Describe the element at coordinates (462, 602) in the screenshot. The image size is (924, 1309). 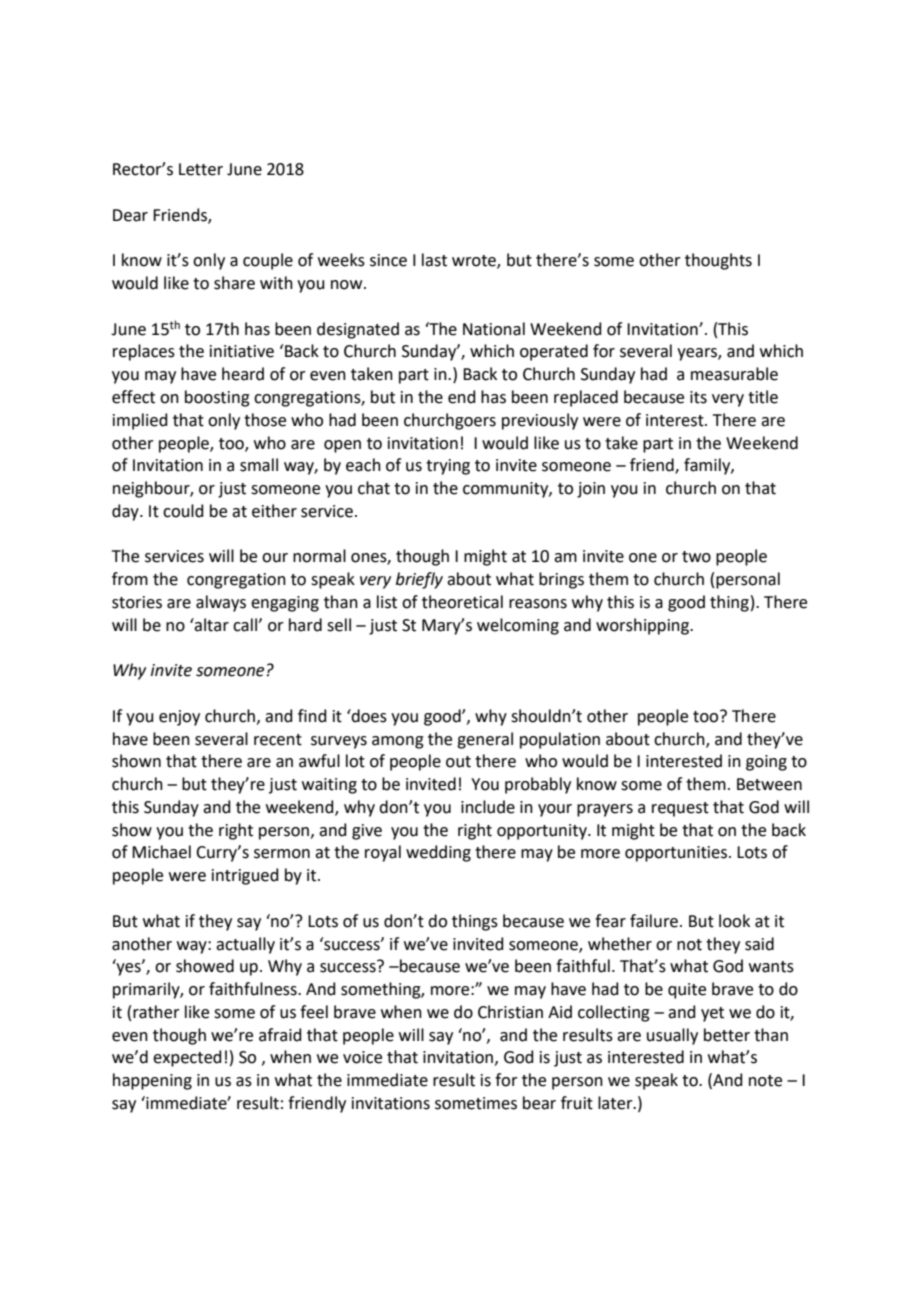
I see `theoretical` at that location.
